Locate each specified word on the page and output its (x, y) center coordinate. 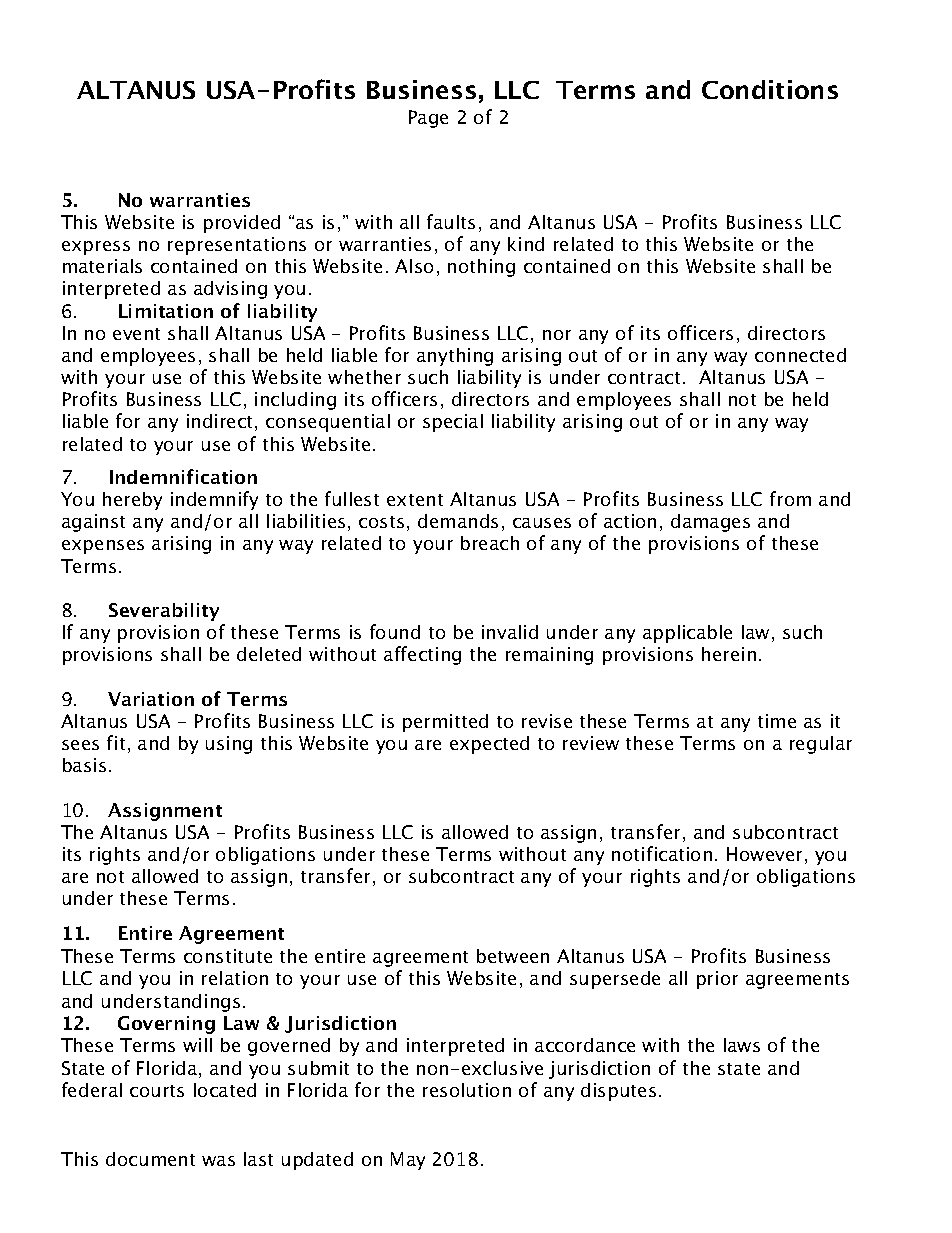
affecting (422, 655)
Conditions (770, 89)
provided (242, 224)
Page (428, 119)
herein (729, 654)
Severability (164, 612)
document (150, 1159)
